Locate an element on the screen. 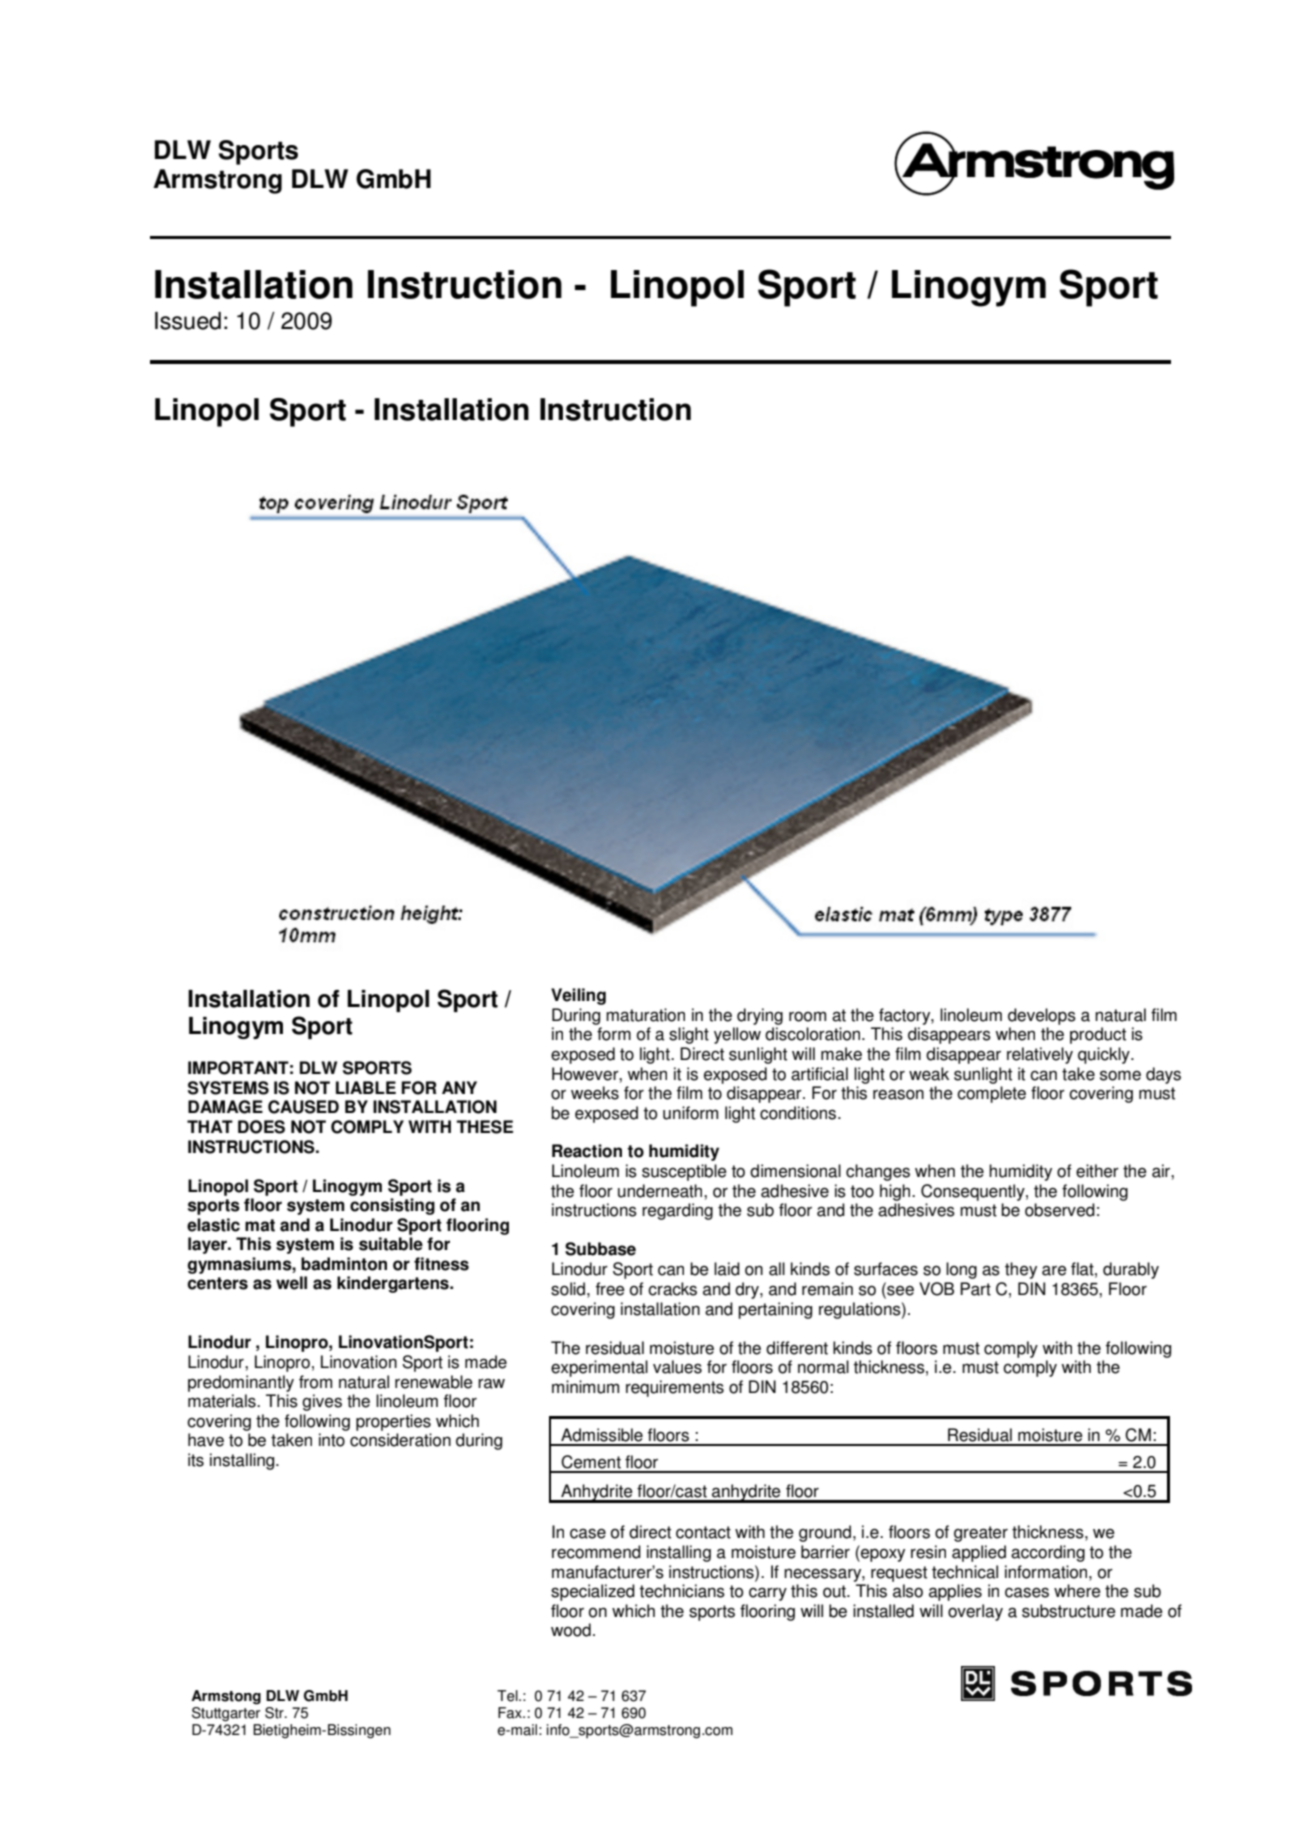  maturation is located at coordinates (645, 1015).
